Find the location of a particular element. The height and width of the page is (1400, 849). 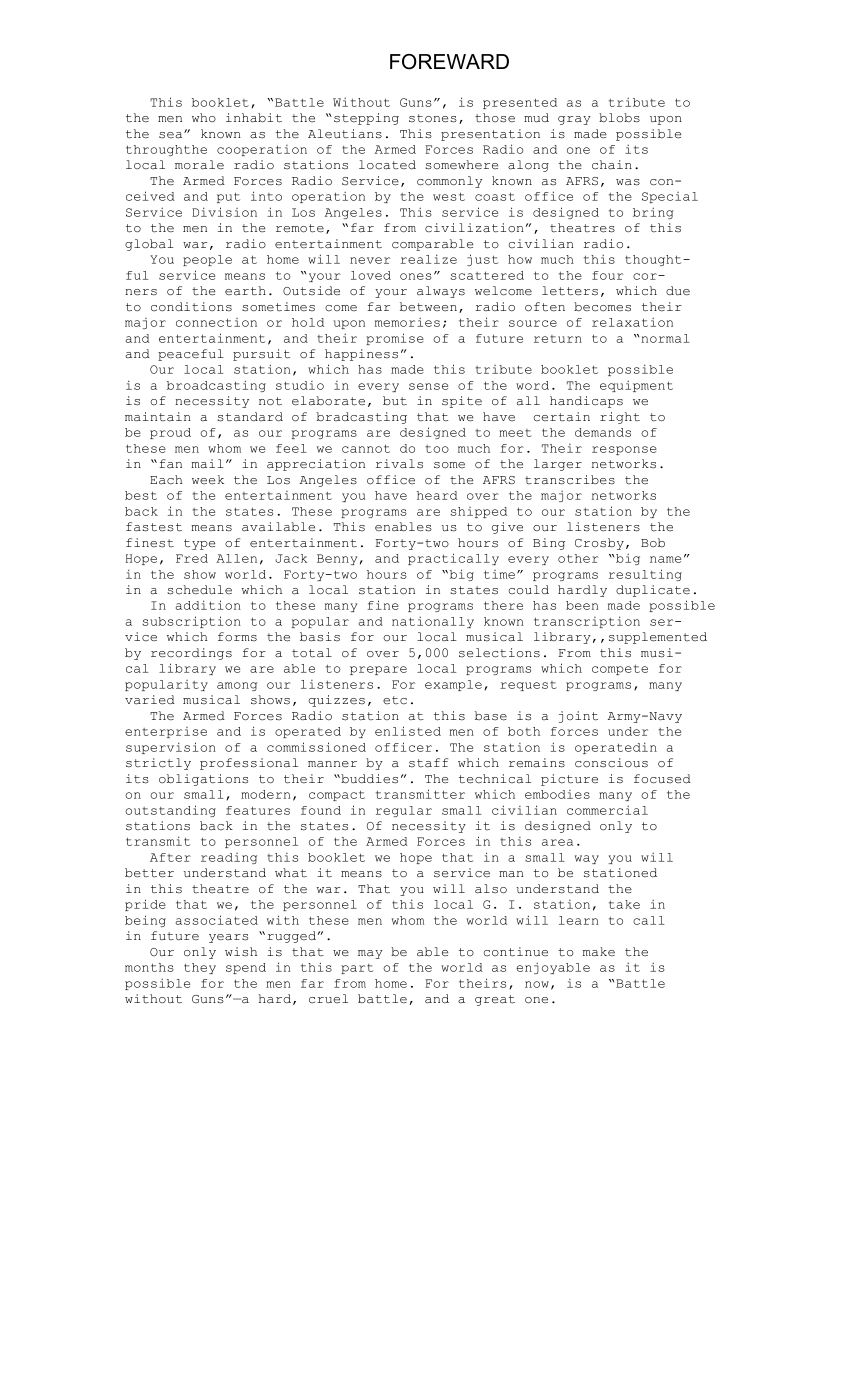

stepping is located at coordinates (366, 119).
